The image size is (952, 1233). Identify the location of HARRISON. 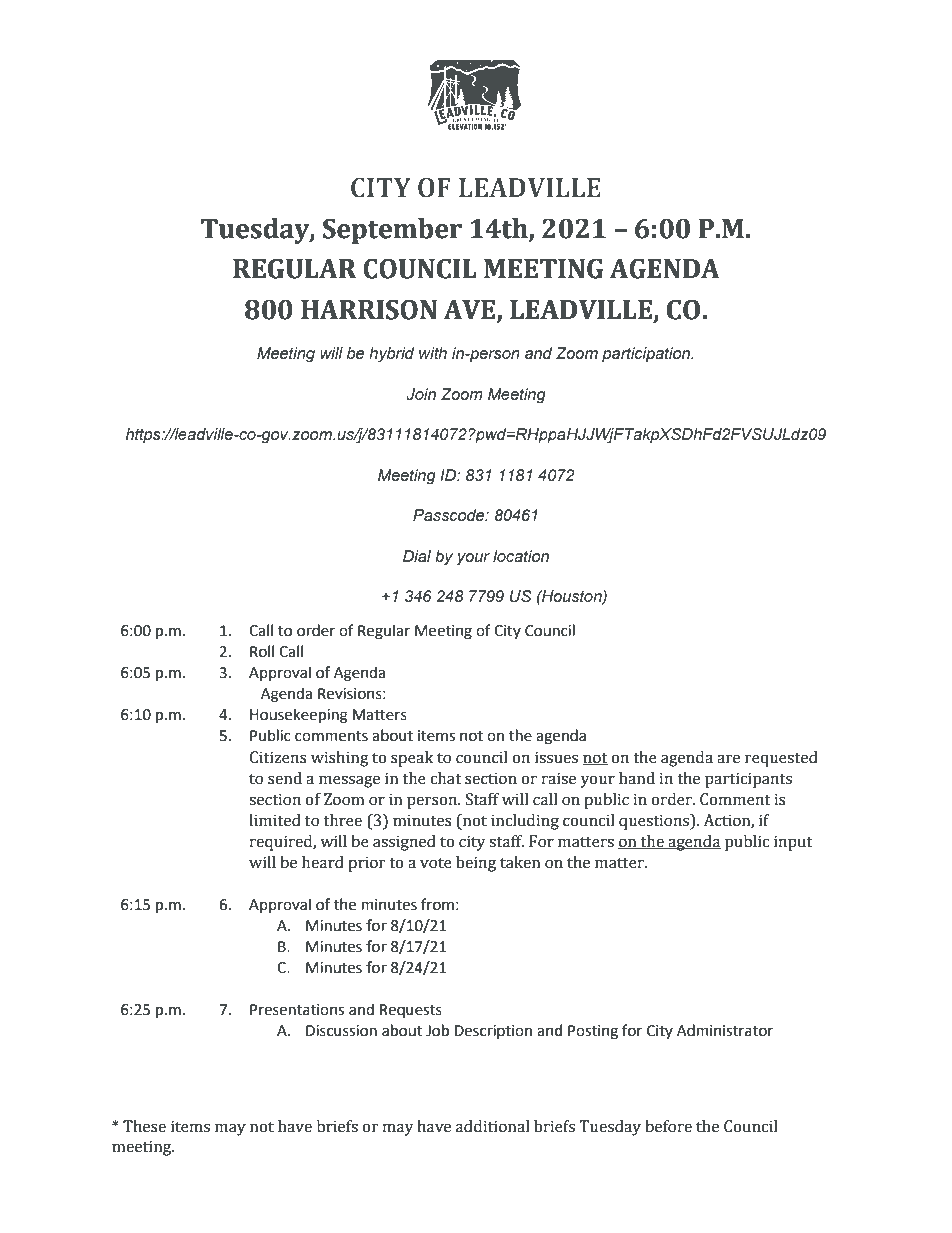
(369, 309).
